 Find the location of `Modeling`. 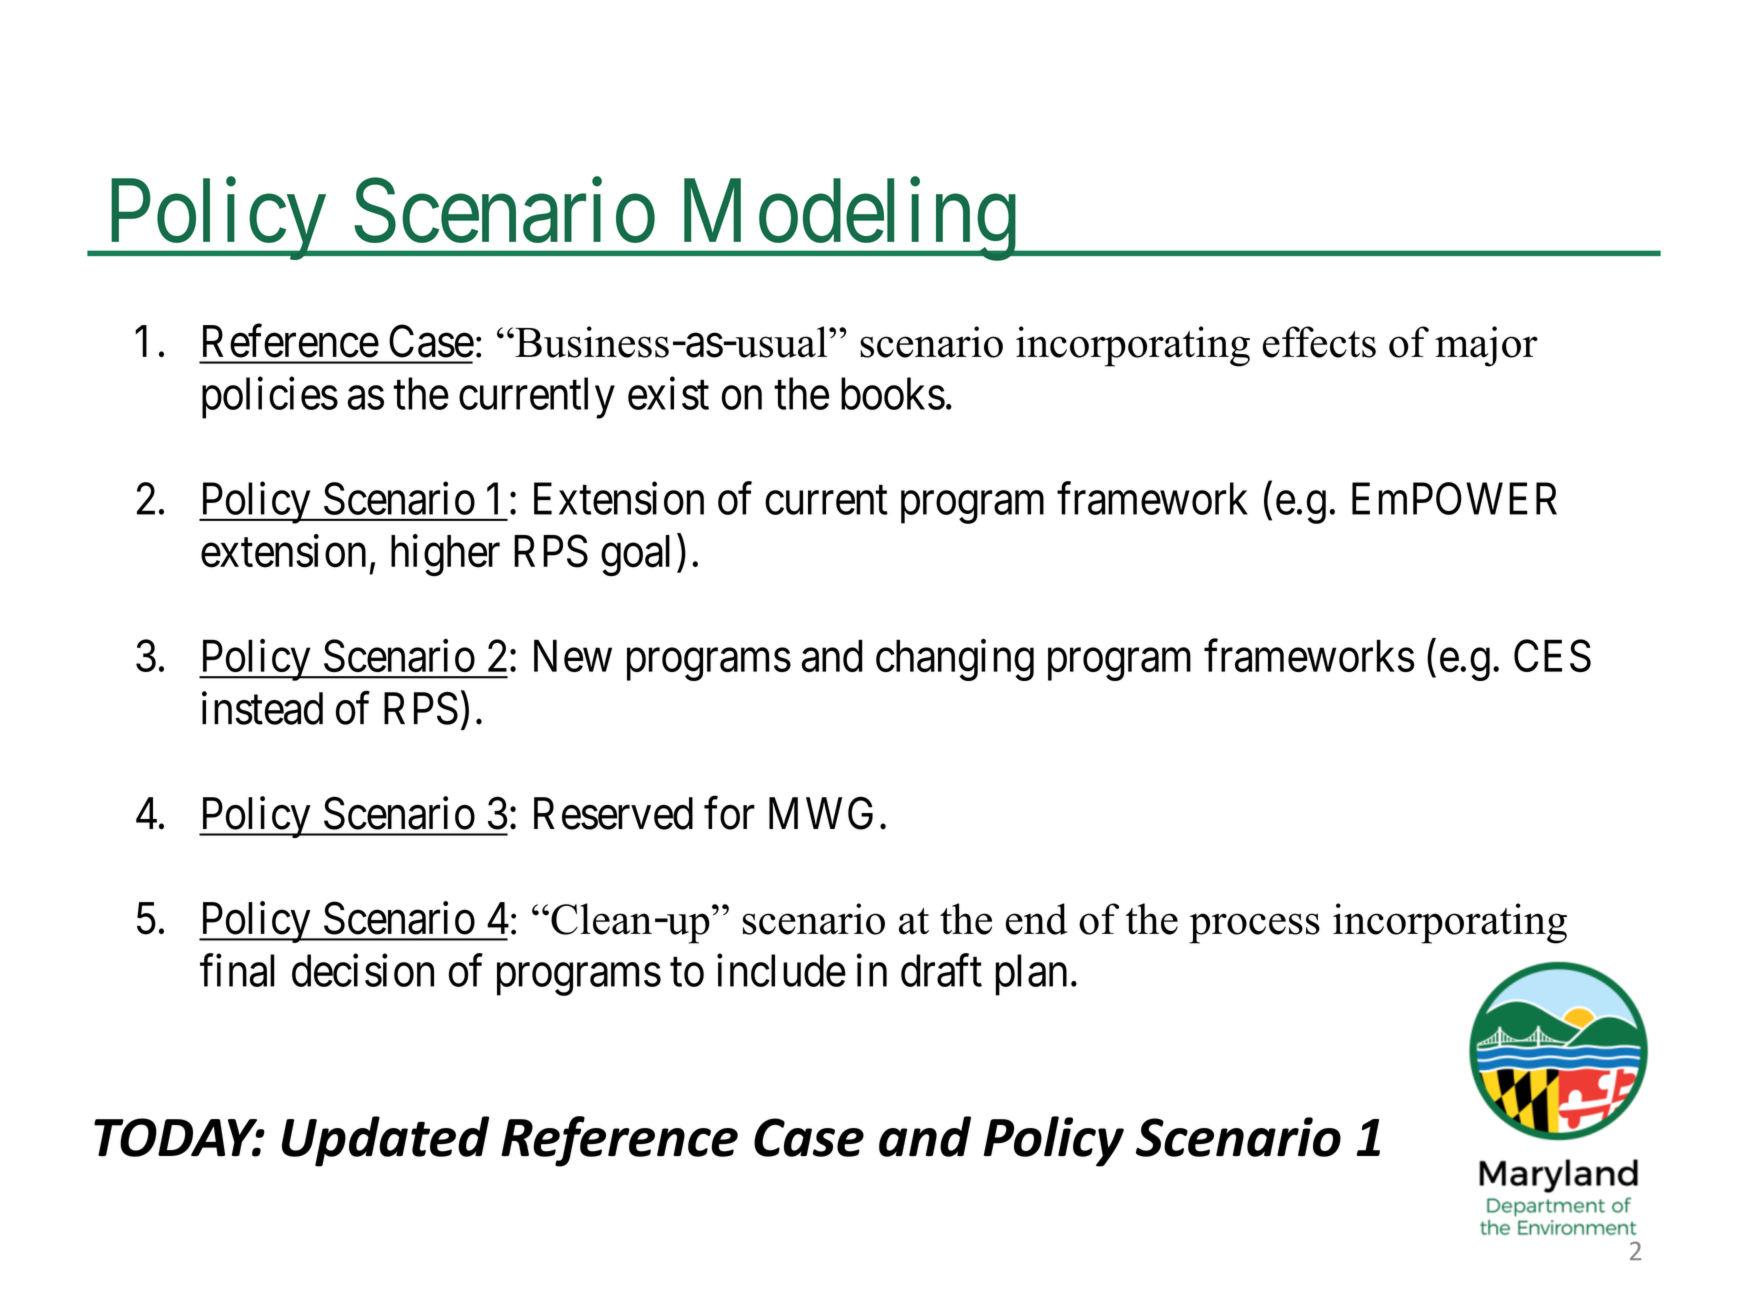

Modeling is located at coordinates (846, 220).
